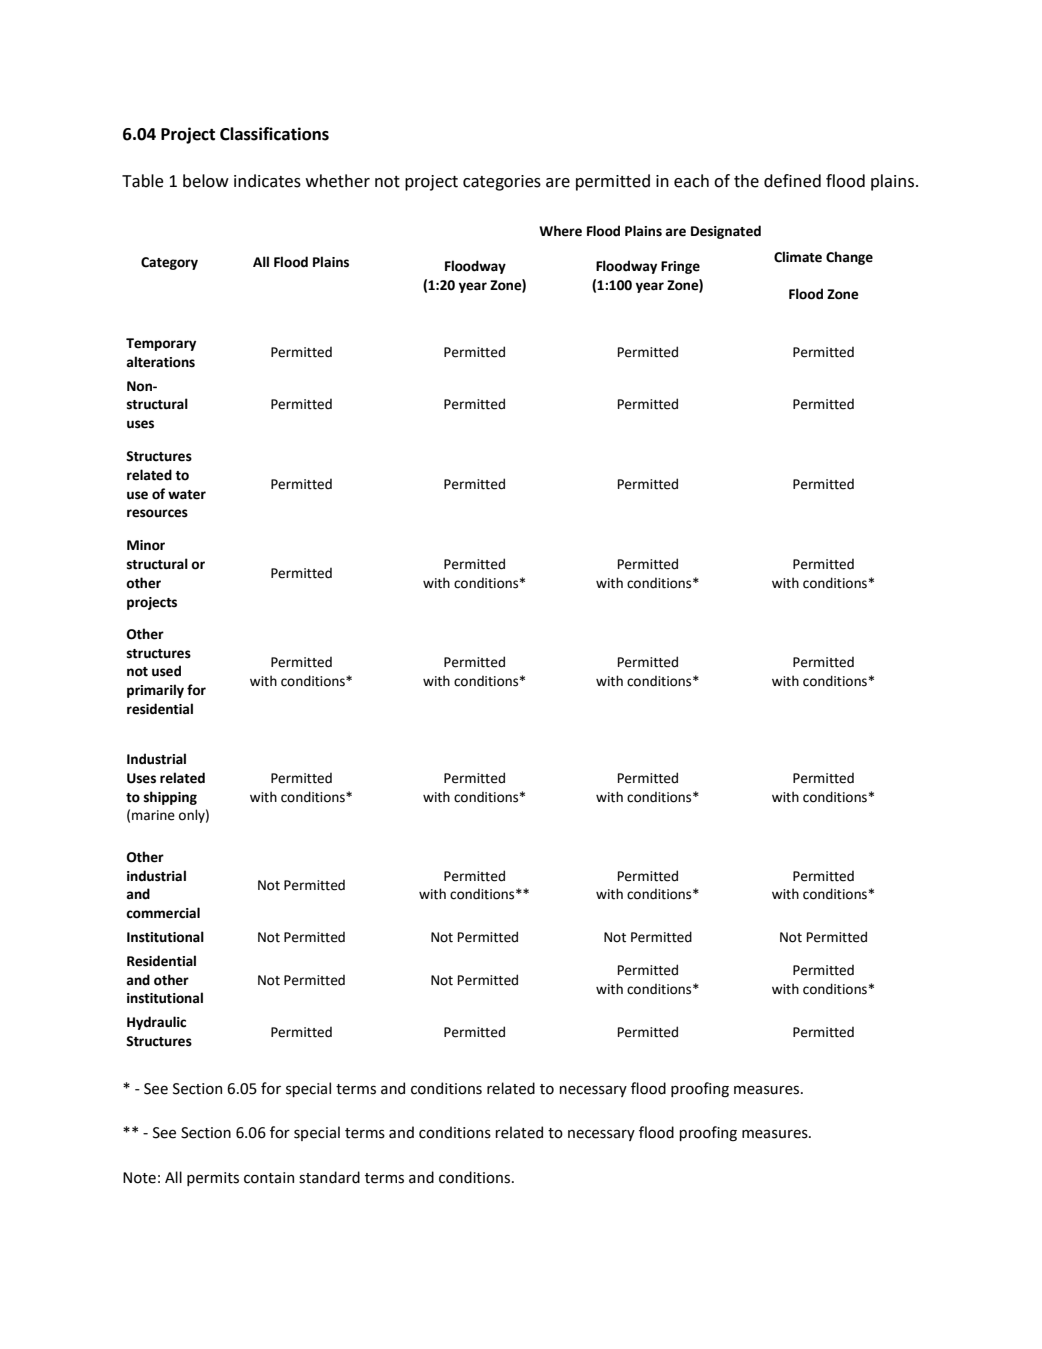 The width and height of the document is (1042, 1349). I want to click on used, so click(166, 671).
